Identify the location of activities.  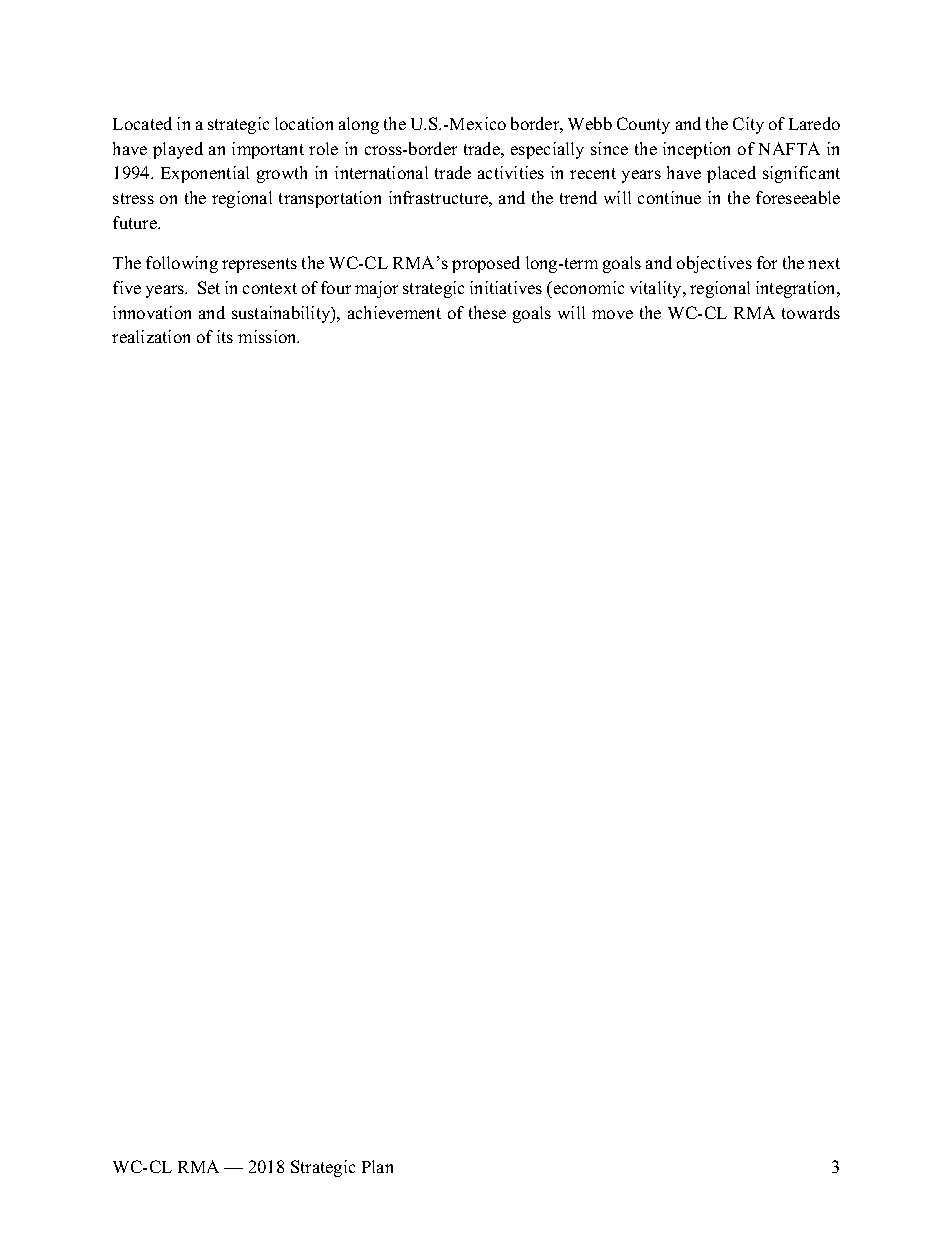
(511, 172).
